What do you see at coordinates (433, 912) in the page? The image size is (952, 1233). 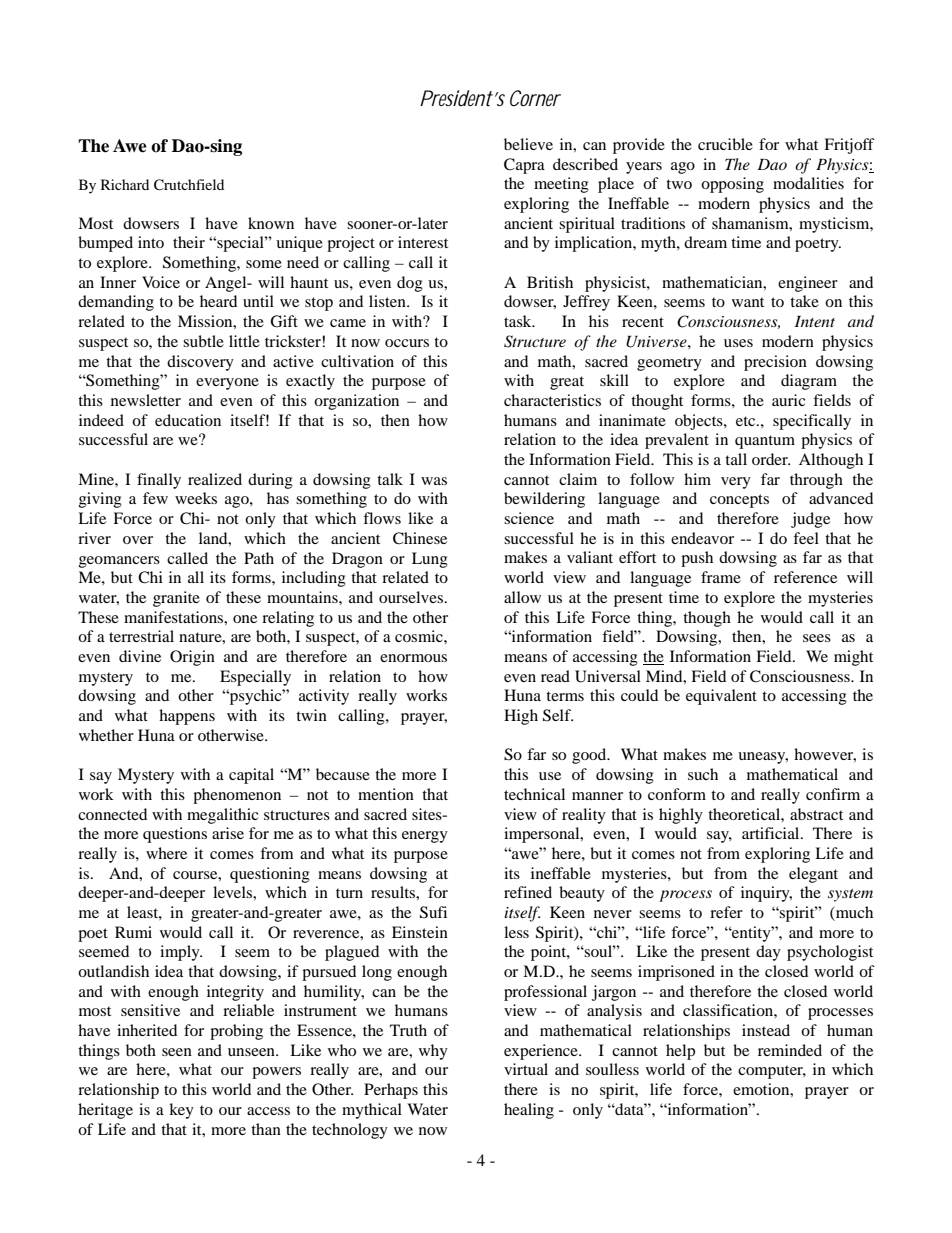 I see `Sufi` at bounding box center [433, 912].
